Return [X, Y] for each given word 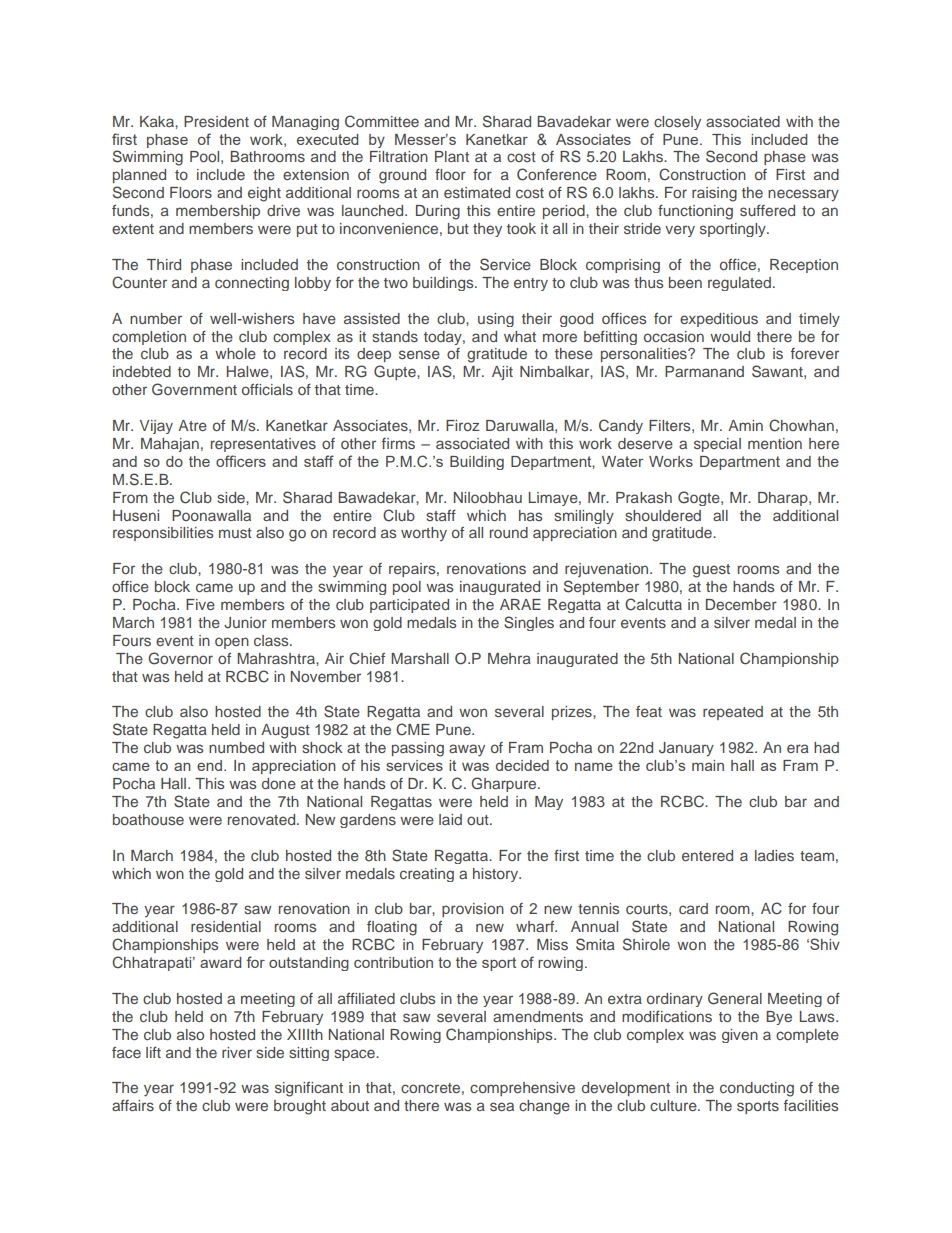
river [237, 1052]
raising [714, 194]
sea [502, 1106]
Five [200, 604]
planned [139, 176]
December [741, 604]
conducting [757, 1089]
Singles [529, 623]
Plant [452, 156]
